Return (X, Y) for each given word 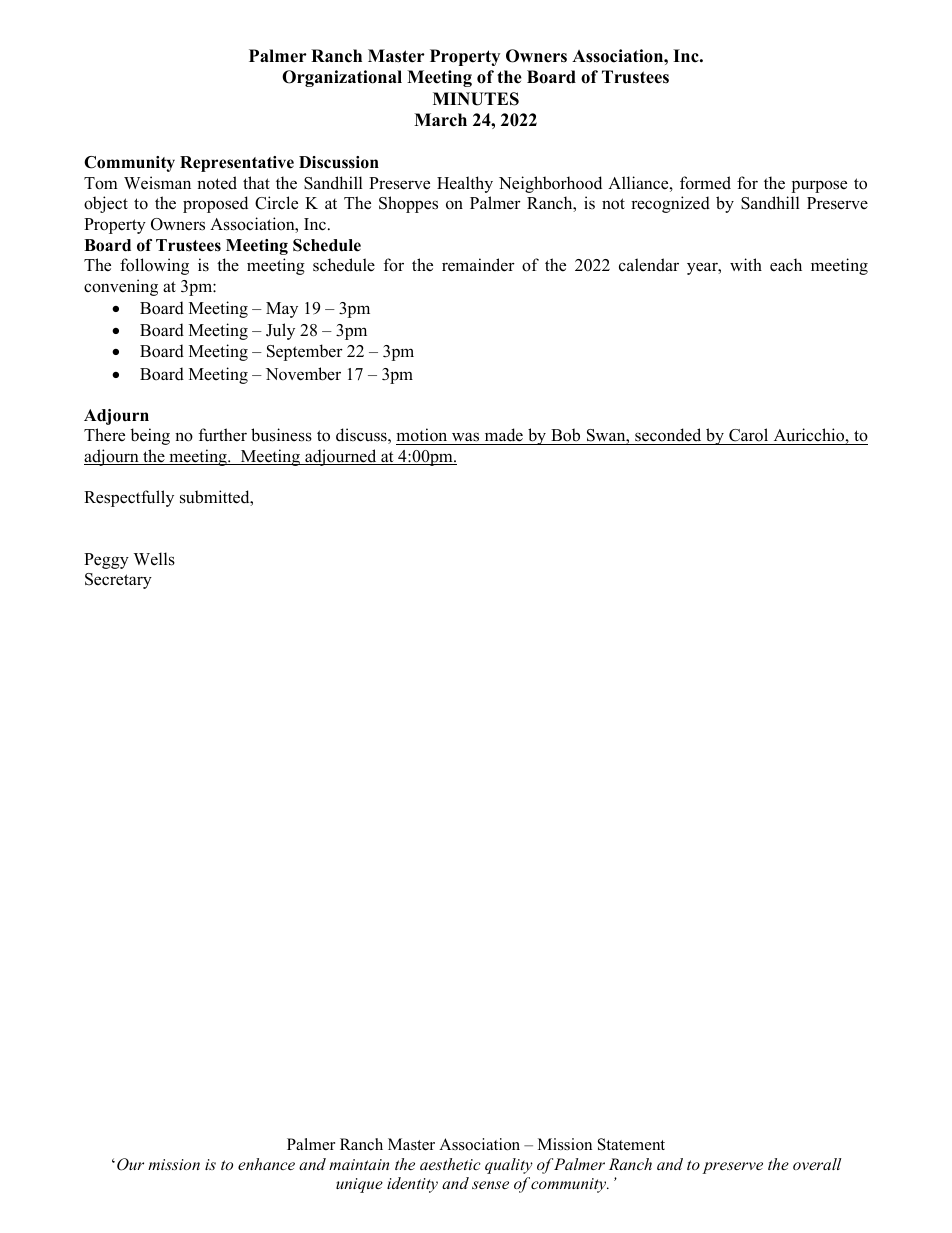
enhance (266, 1164)
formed (705, 183)
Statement (631, 1144)
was (465, 437)
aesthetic (450, 1164)
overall (817, 1164)
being (150, 436)
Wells (154, 559)
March (440, 120)
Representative (237, 164)
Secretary (118, 581)
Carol (748, 435)
